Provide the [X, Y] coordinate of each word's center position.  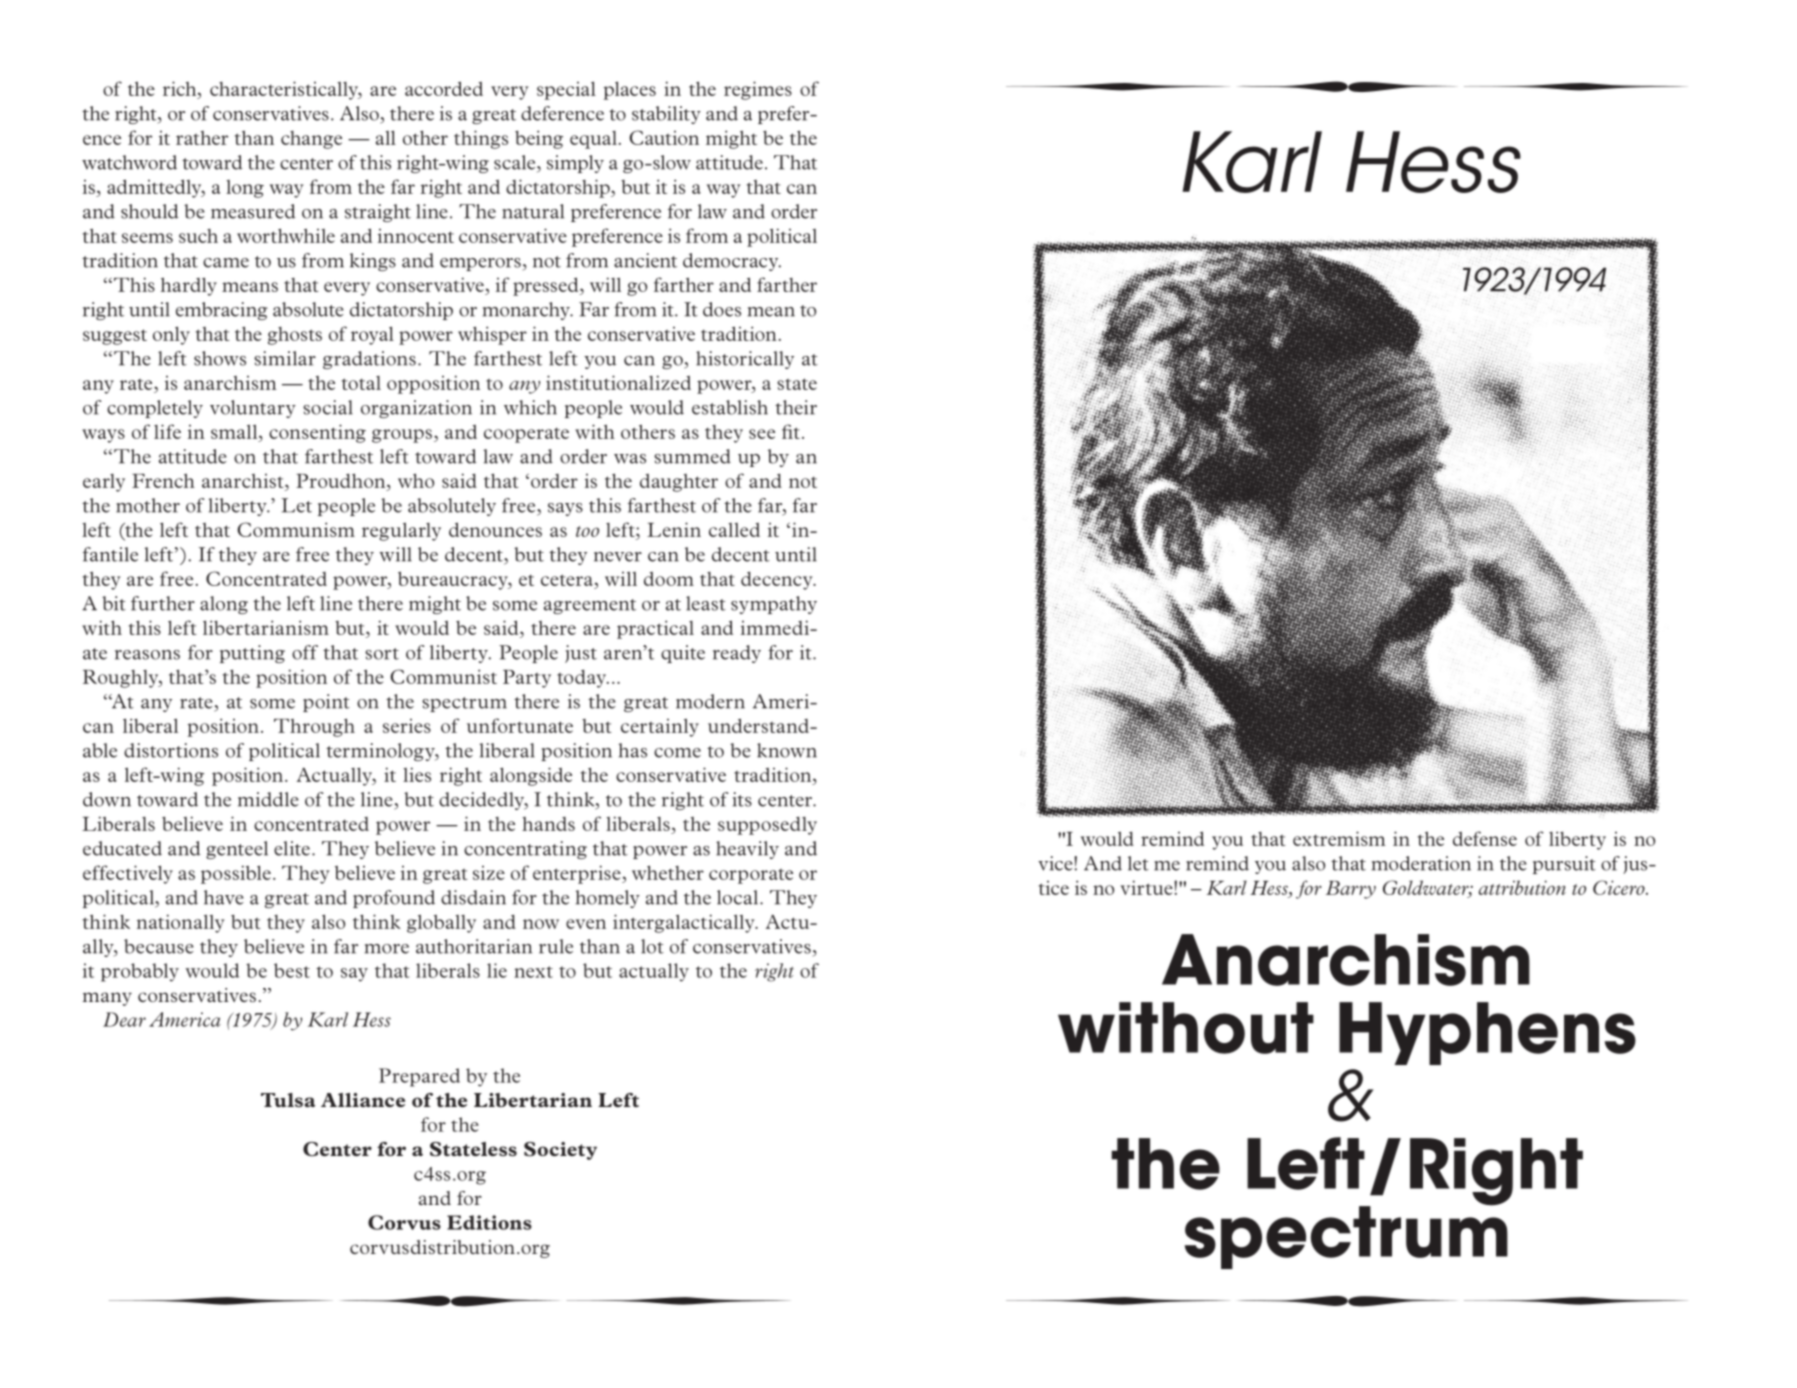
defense [1485, 838]
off [305, 652]
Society [560, 1151]
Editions [489, 1222]
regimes [758, 90]
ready [737, 654]
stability [666, 115]
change [311, 140]
